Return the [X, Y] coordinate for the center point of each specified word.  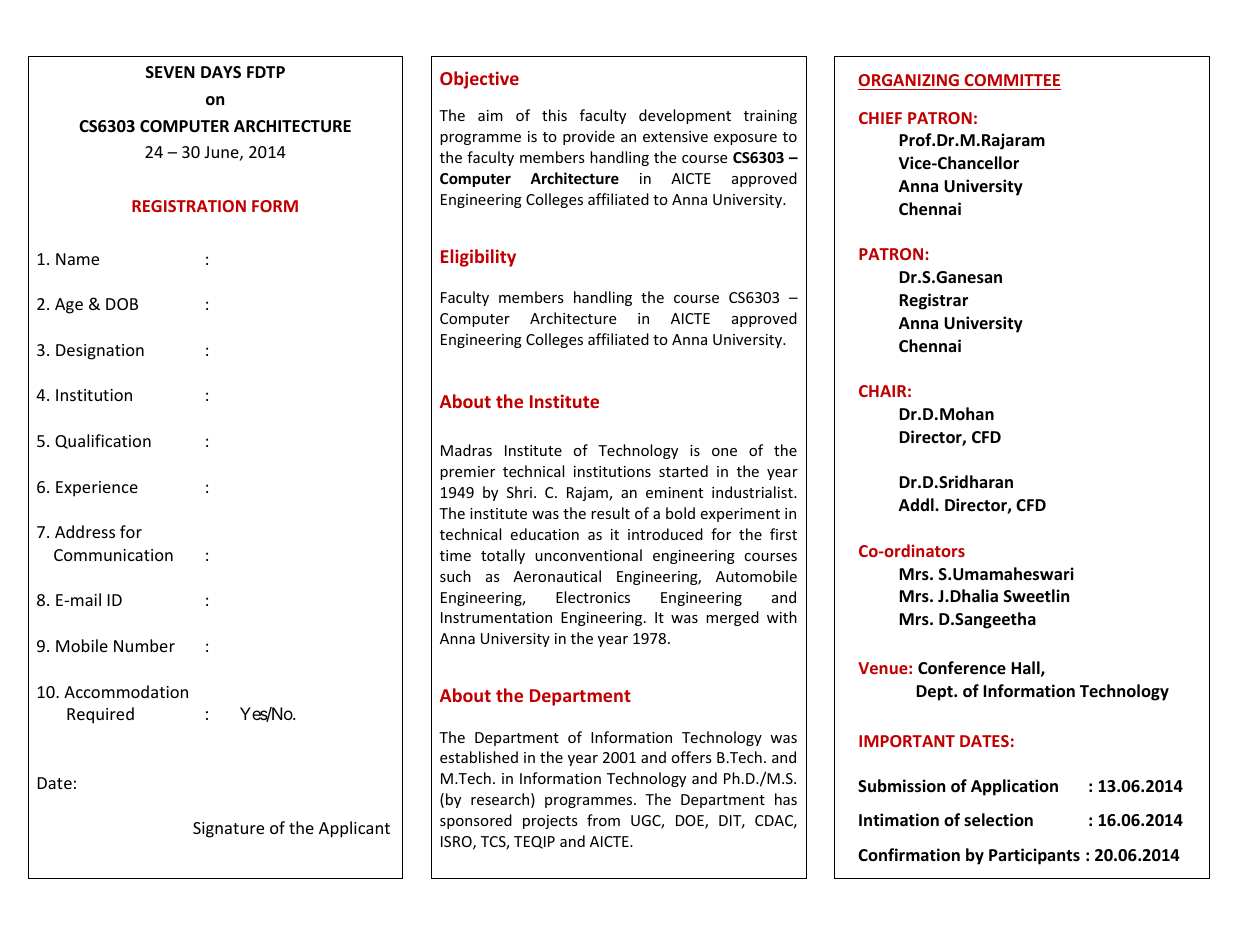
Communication [113, 555]
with [782, 617]
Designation [100, 352]
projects [550, 822]
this [554, 115]
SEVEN [170, 72]
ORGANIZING [909, 80]
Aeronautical [557, 576]
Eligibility [478, 258]
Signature [228, 830]
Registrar [933, 301]
